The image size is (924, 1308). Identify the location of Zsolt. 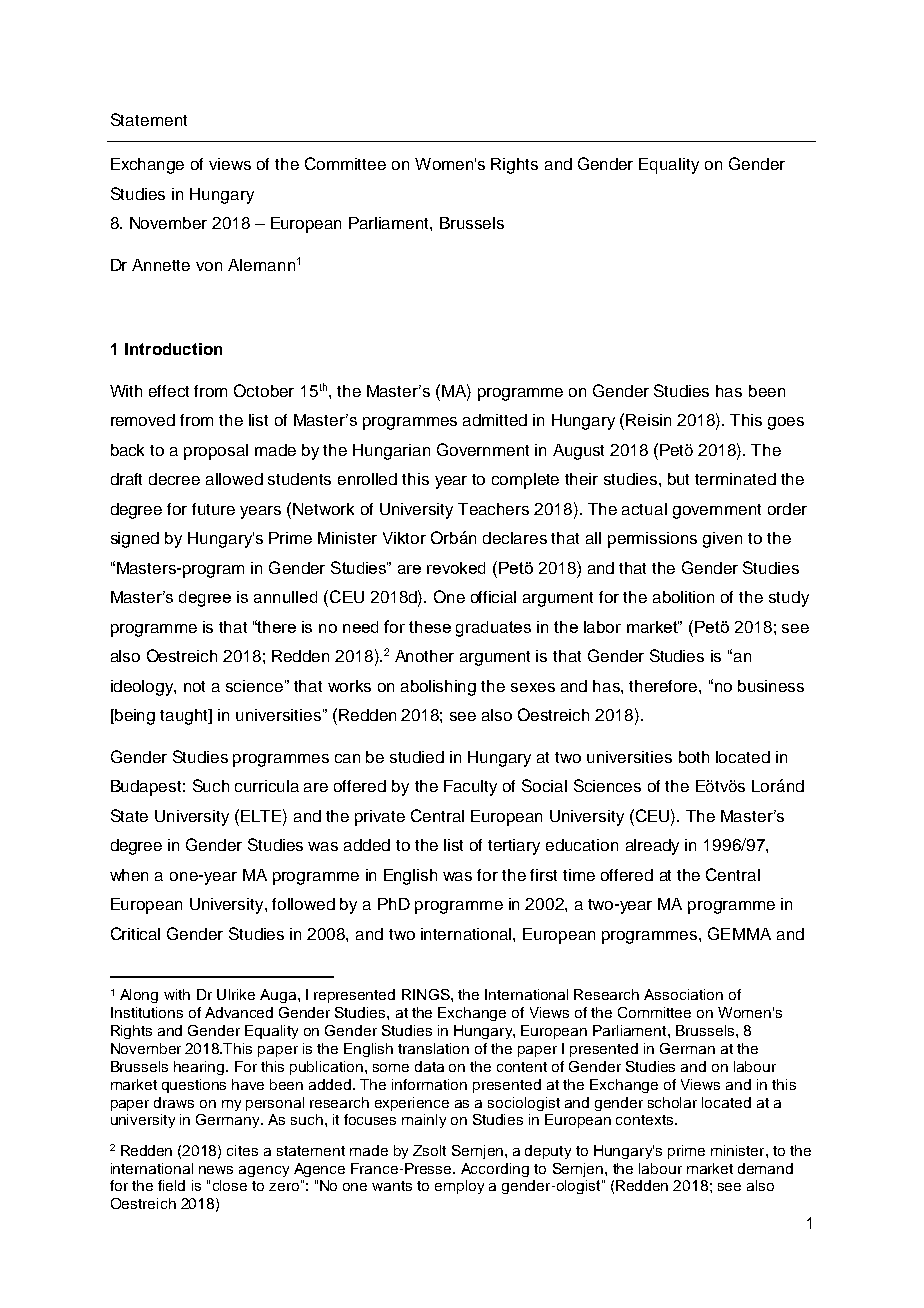
(429, 1150).
